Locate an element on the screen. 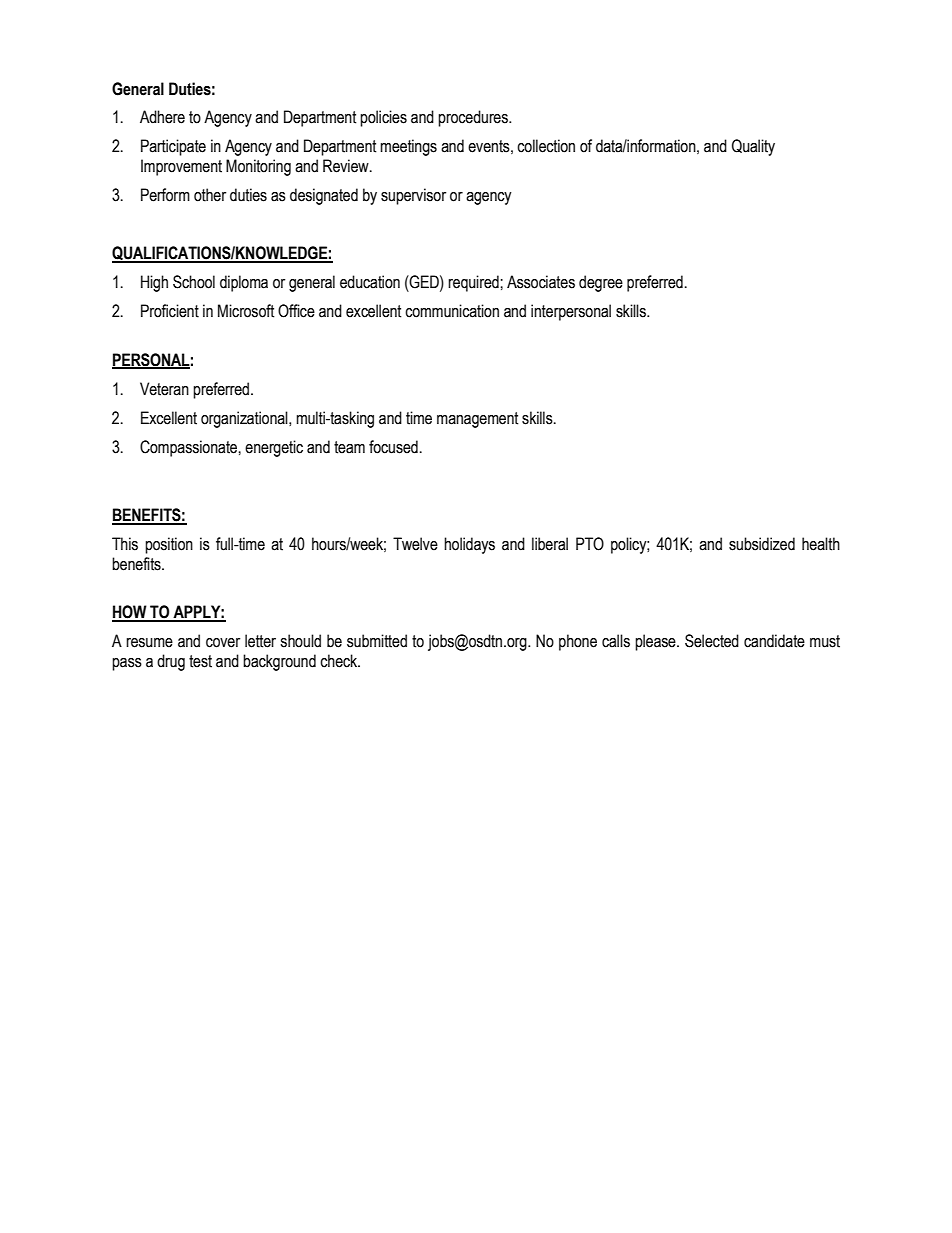  submitted is located at coordinates (377, 641).
